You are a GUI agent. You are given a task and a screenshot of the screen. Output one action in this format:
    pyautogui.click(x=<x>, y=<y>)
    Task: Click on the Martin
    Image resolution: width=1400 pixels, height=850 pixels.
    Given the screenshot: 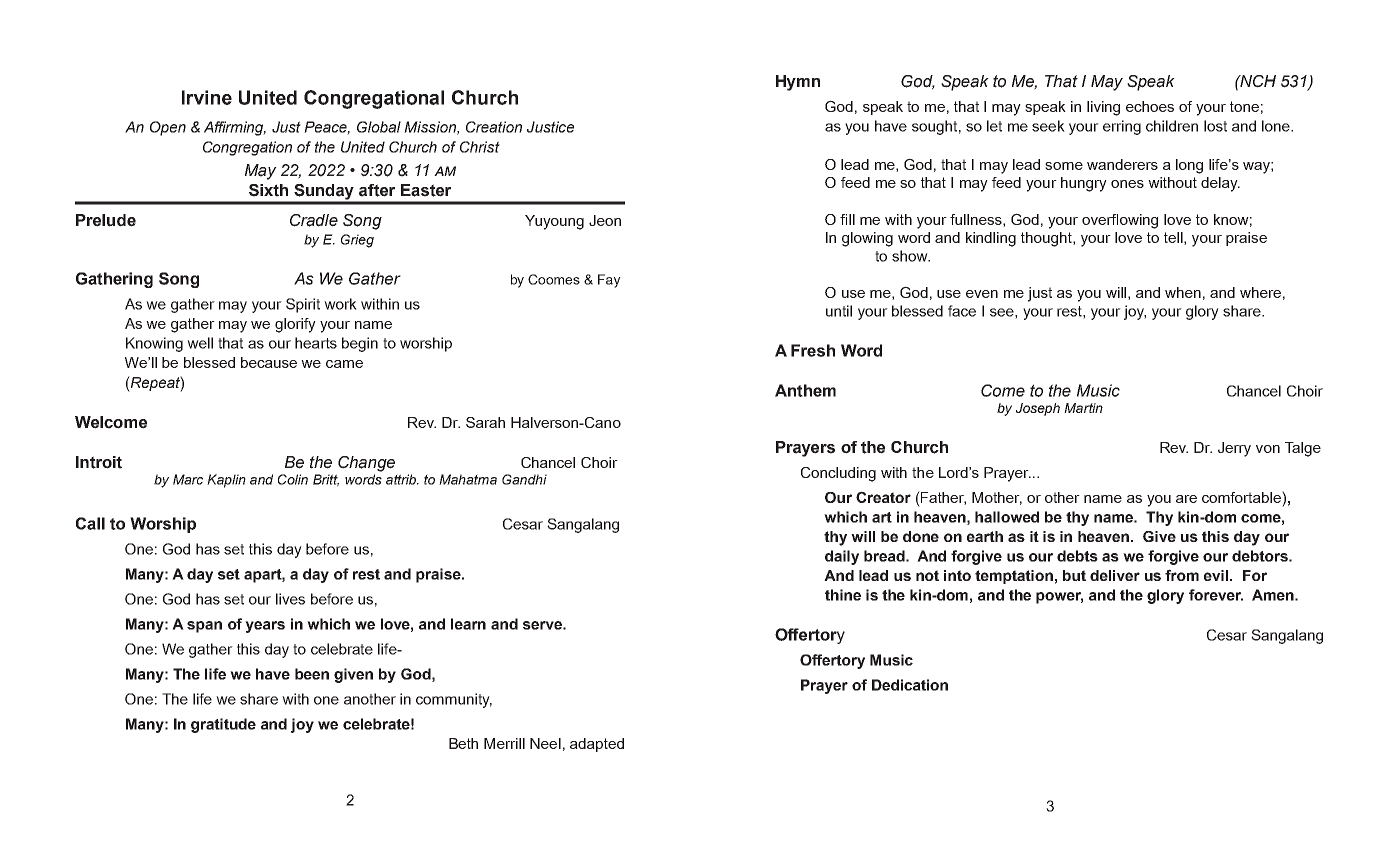 What is the action you would take?
    pyautogui.click(x=1083, y=408)
